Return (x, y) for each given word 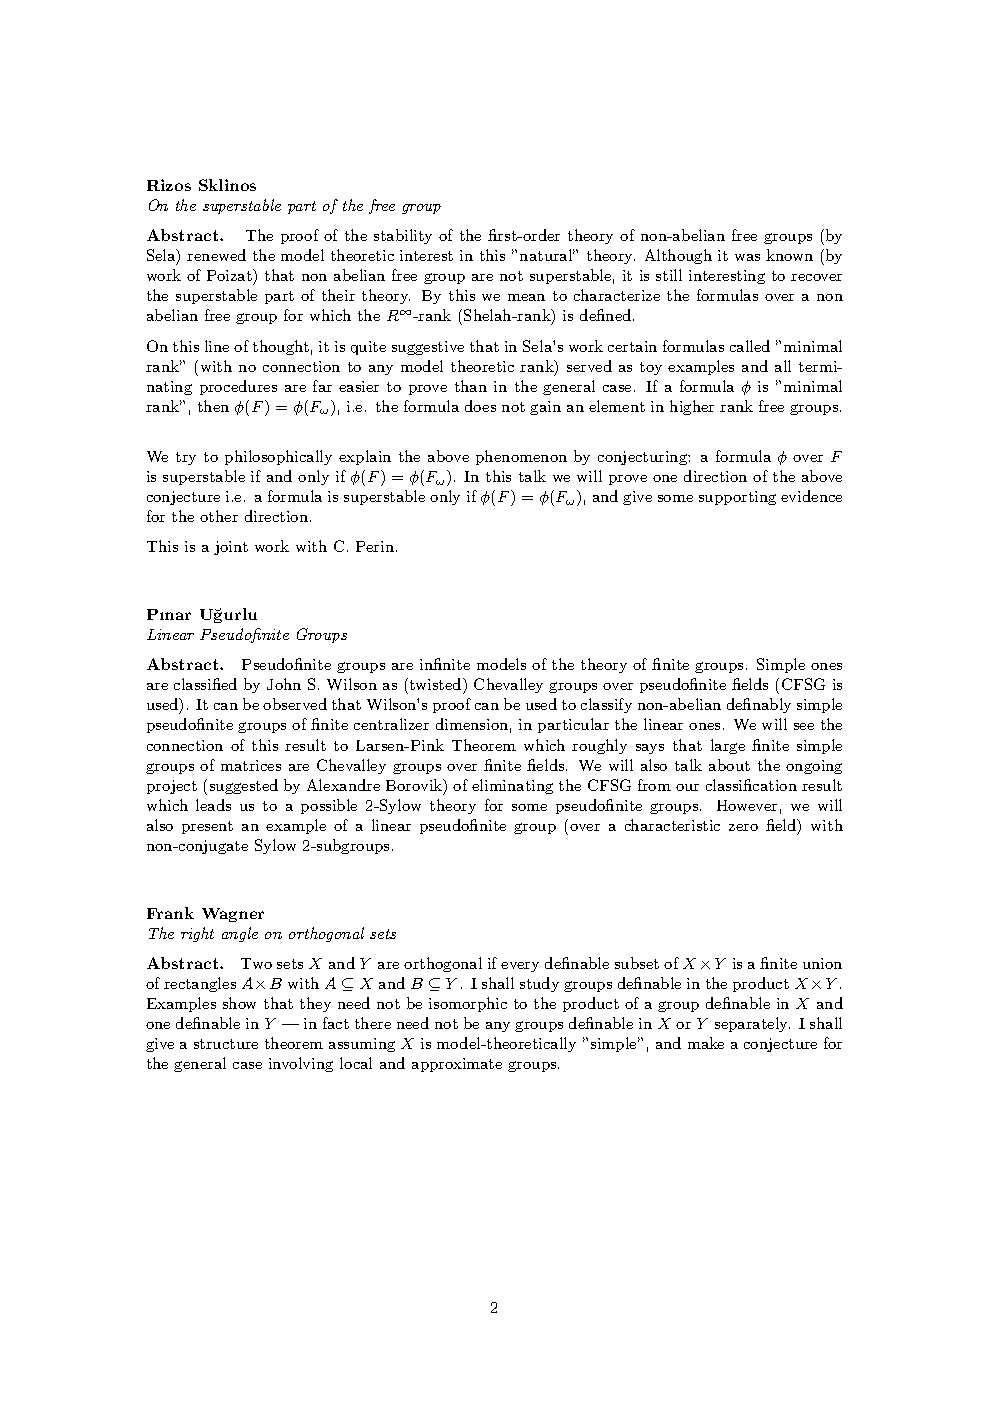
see (804, 726)
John (284, 684)
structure (226, 1044)
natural (547, 255)
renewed (216, 255)
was (747, 257)
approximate (457, 1065)
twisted (435, 684)
